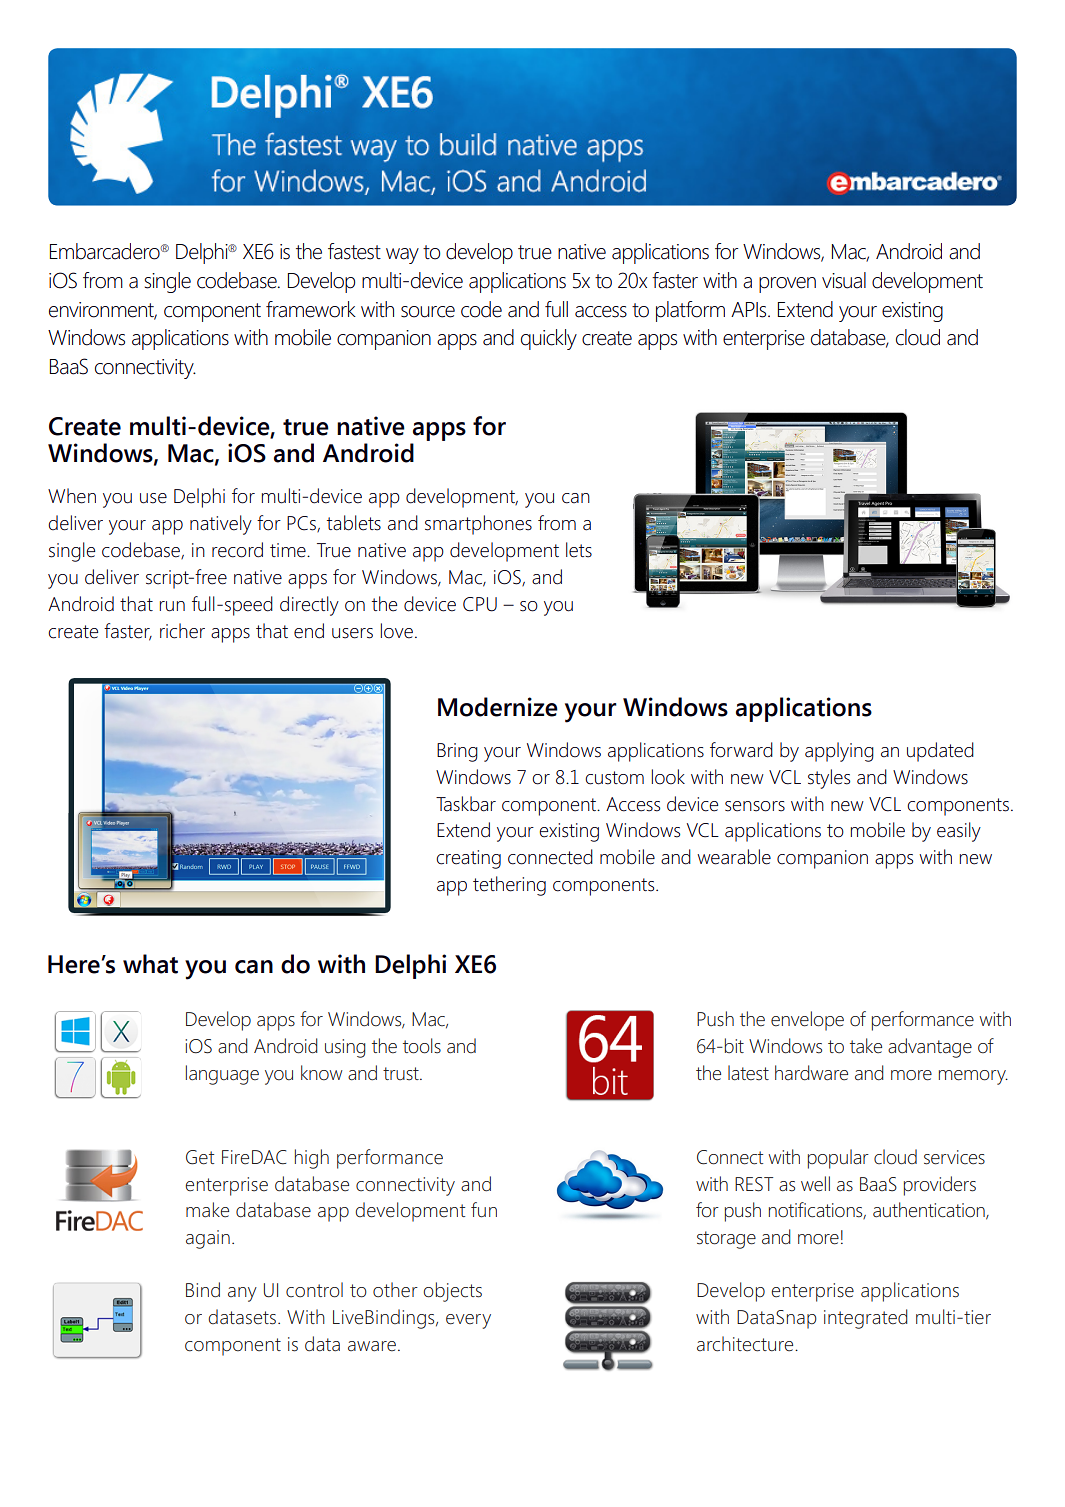  Describe the element at coordinates (844, 280) in the screenshot. I see `visual` at that location.
